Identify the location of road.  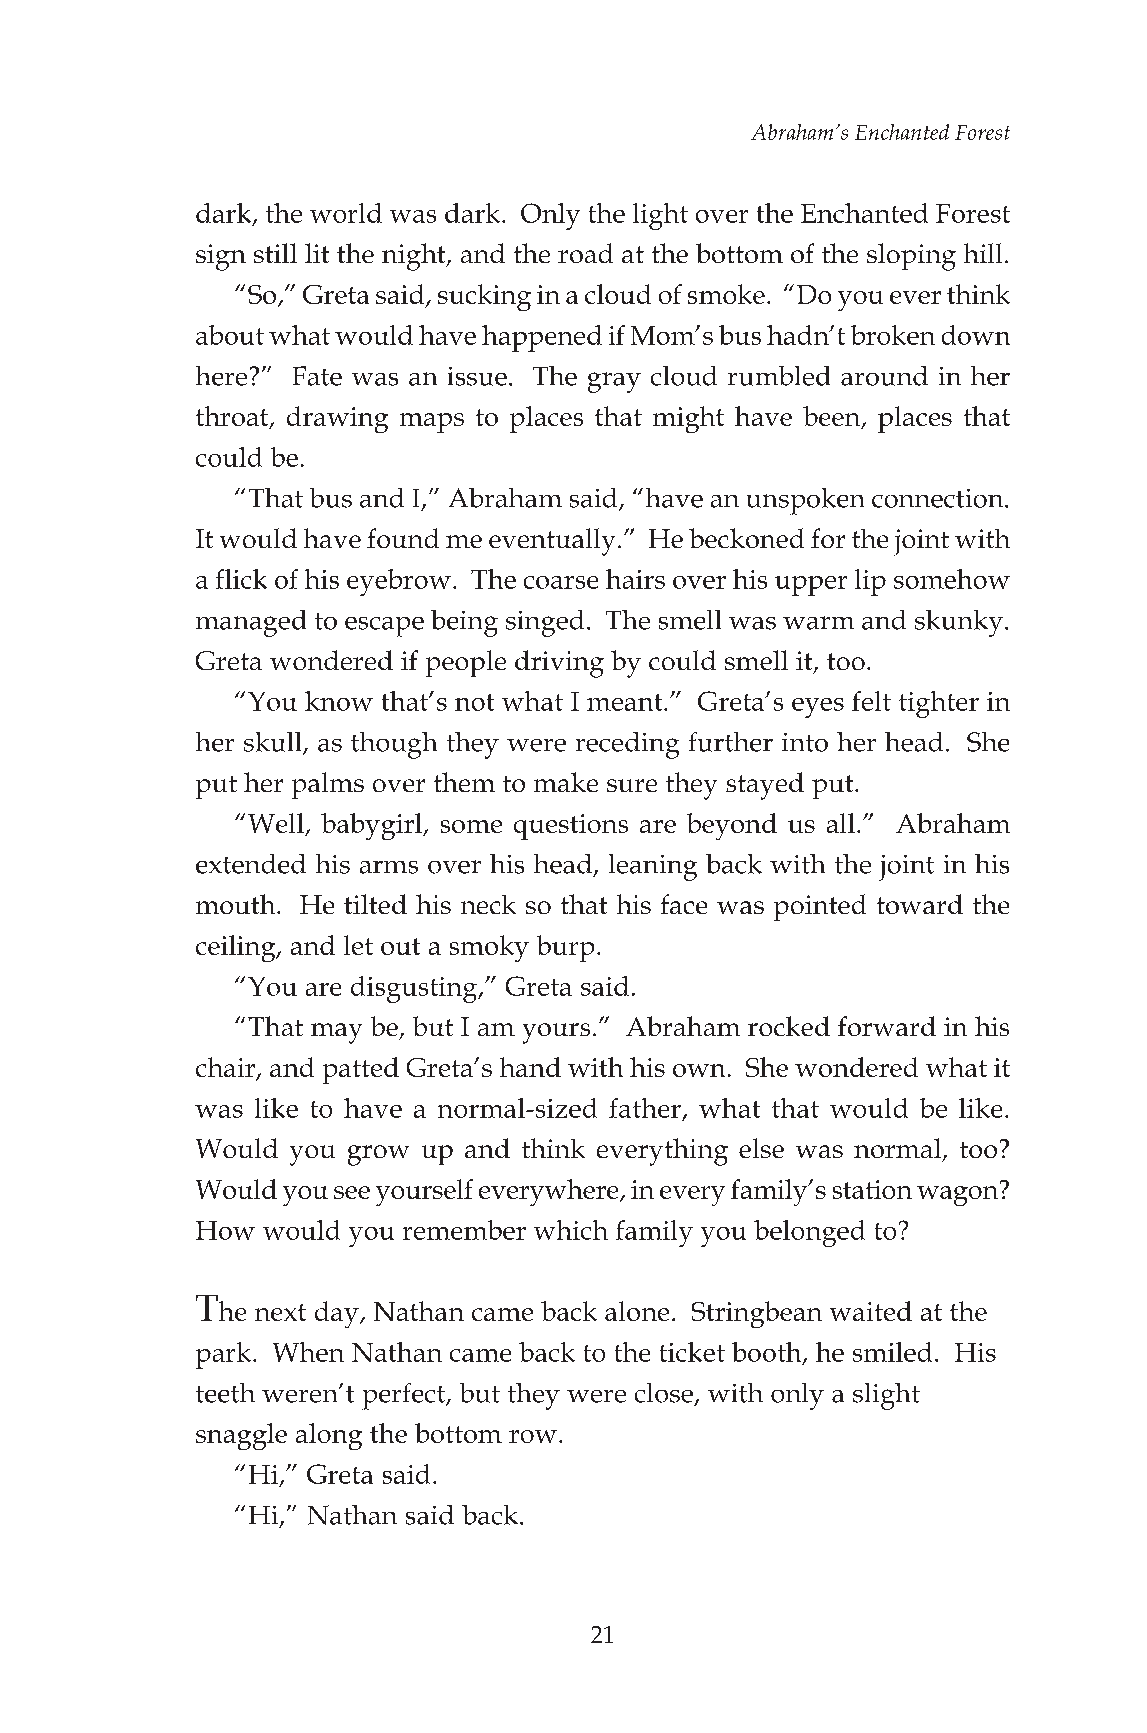
(585, 253).
